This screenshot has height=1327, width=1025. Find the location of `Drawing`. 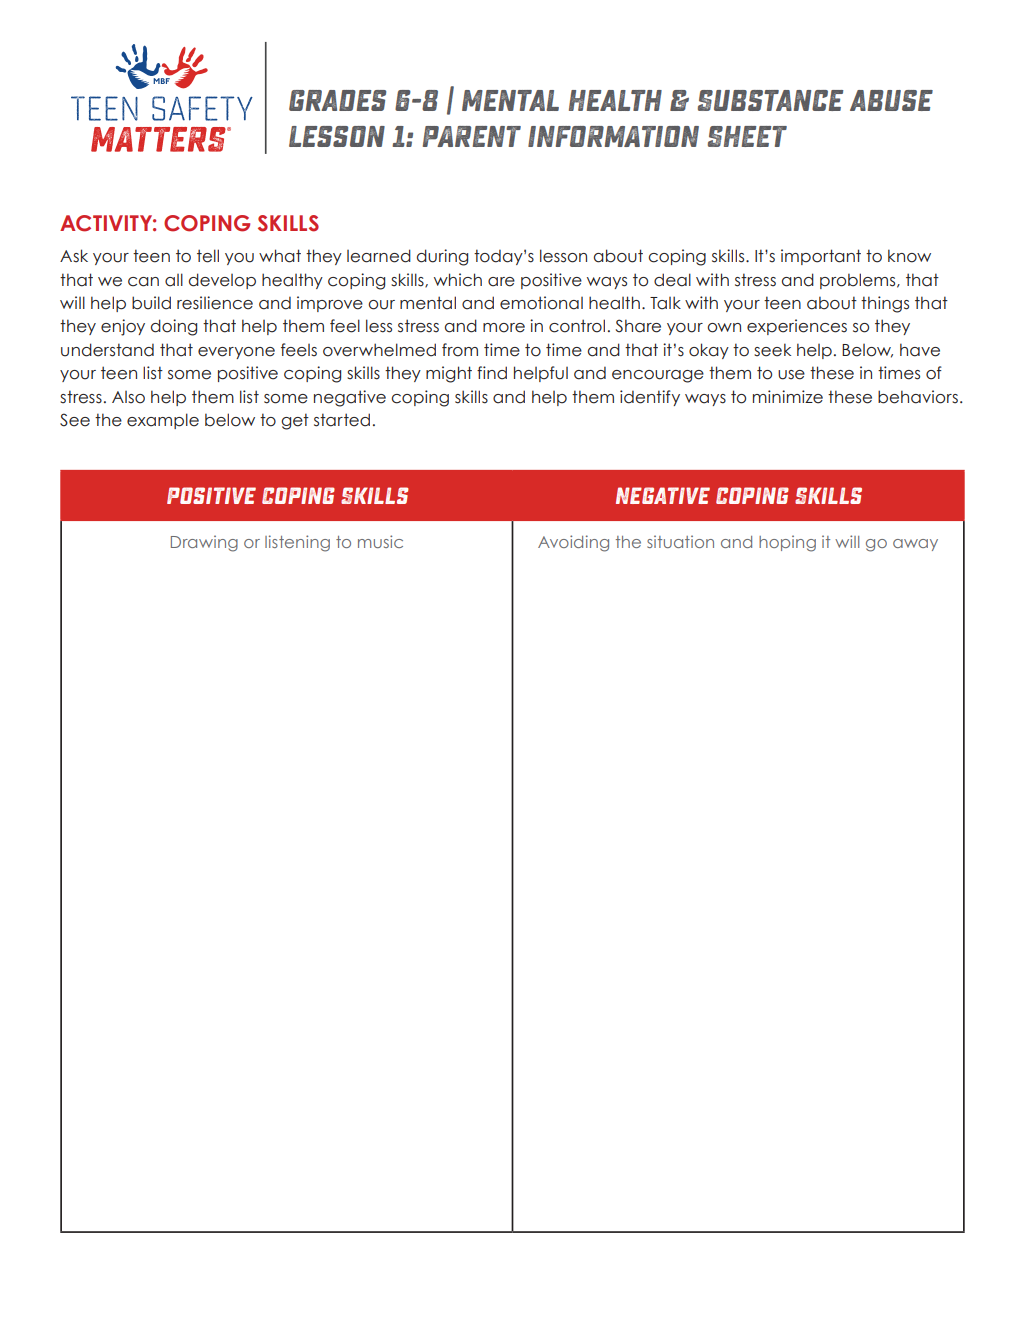

Drawing is located at coordinates (204, 543).
